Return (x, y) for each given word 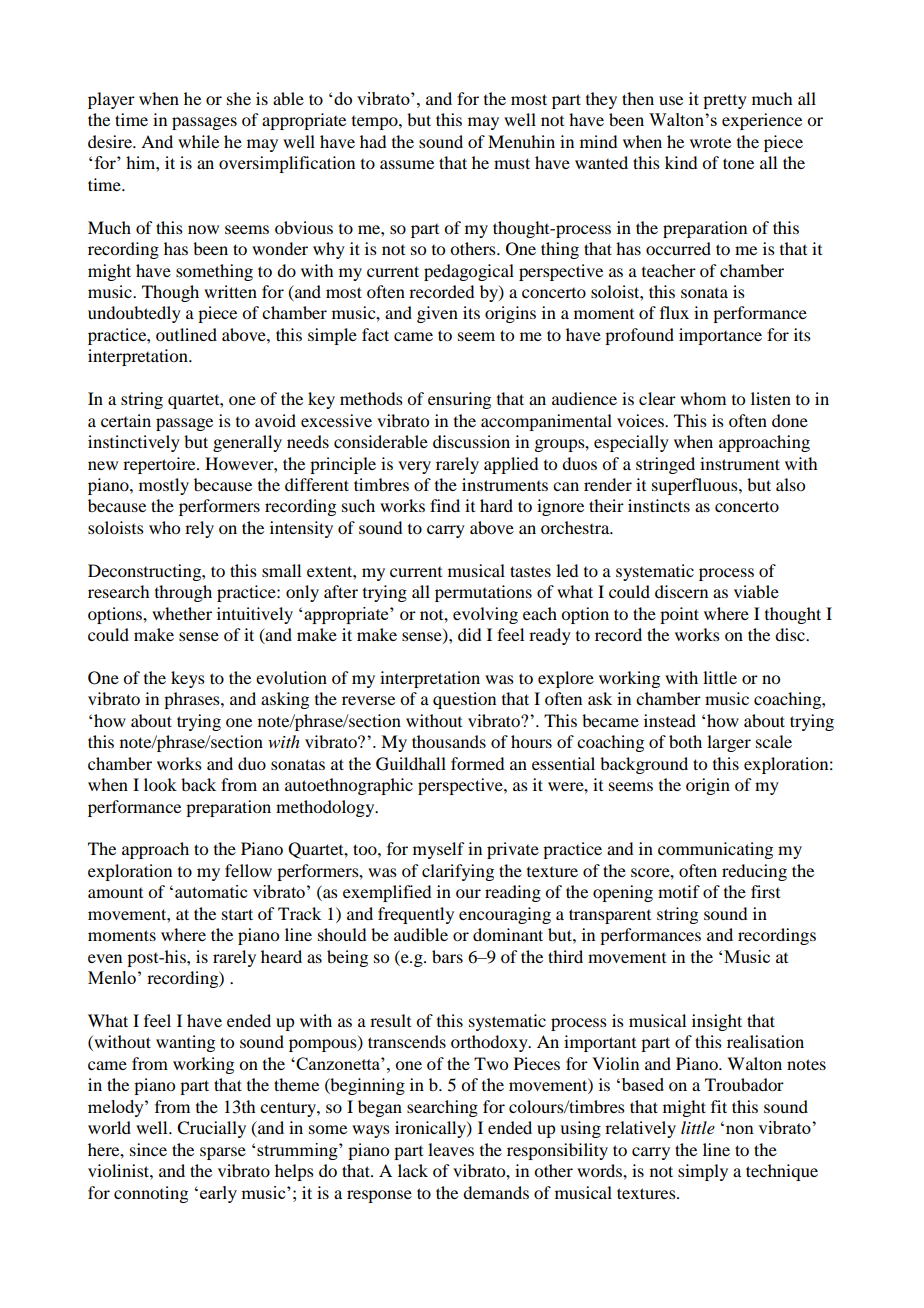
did (469, 634)
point (679, 615)
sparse (223, 1153)
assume (407, 164)
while (198, 141)
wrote (710, 142)
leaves (451, 1149)
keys (188, 679)
